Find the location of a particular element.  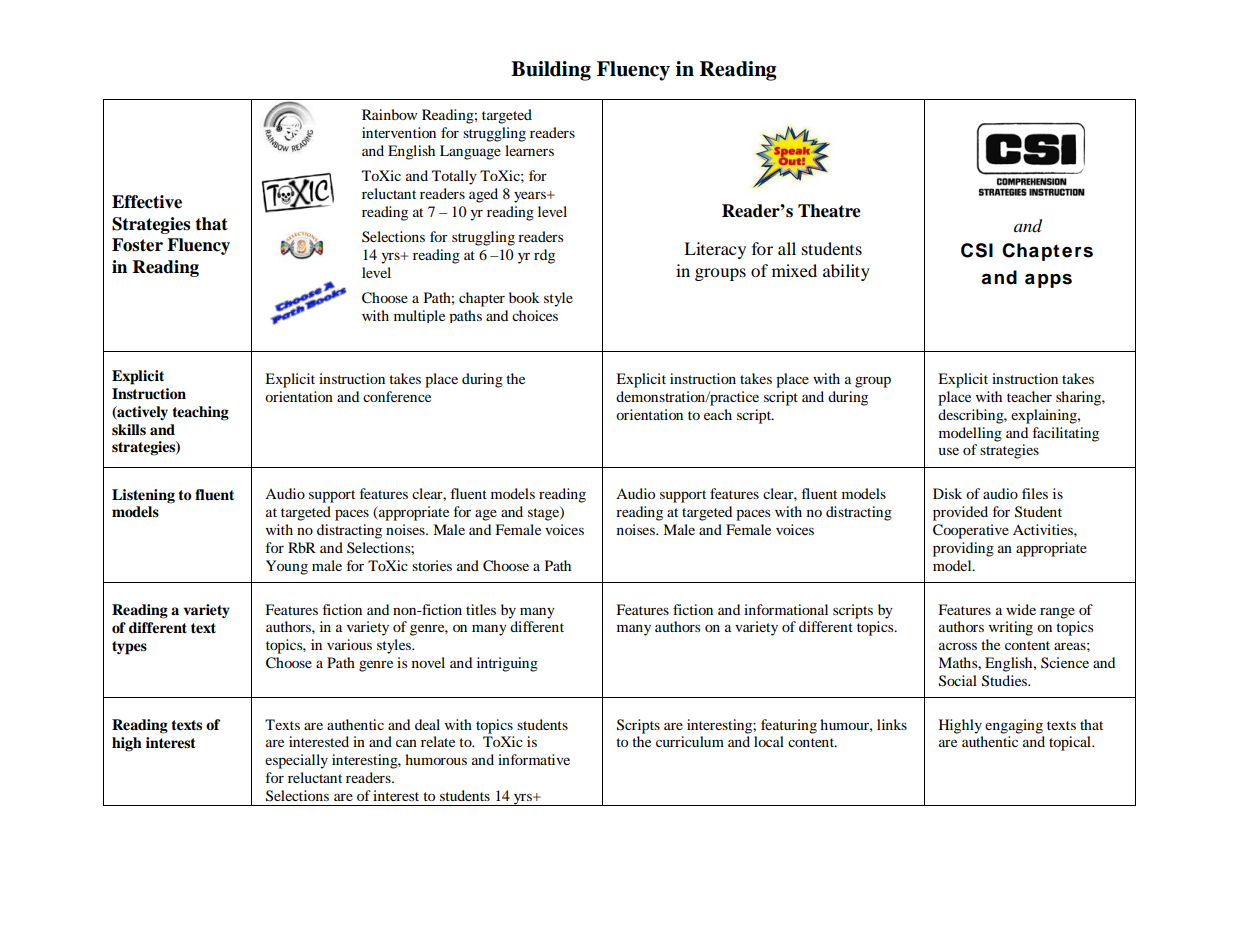

Foster is located at coordinates (137, 245).
